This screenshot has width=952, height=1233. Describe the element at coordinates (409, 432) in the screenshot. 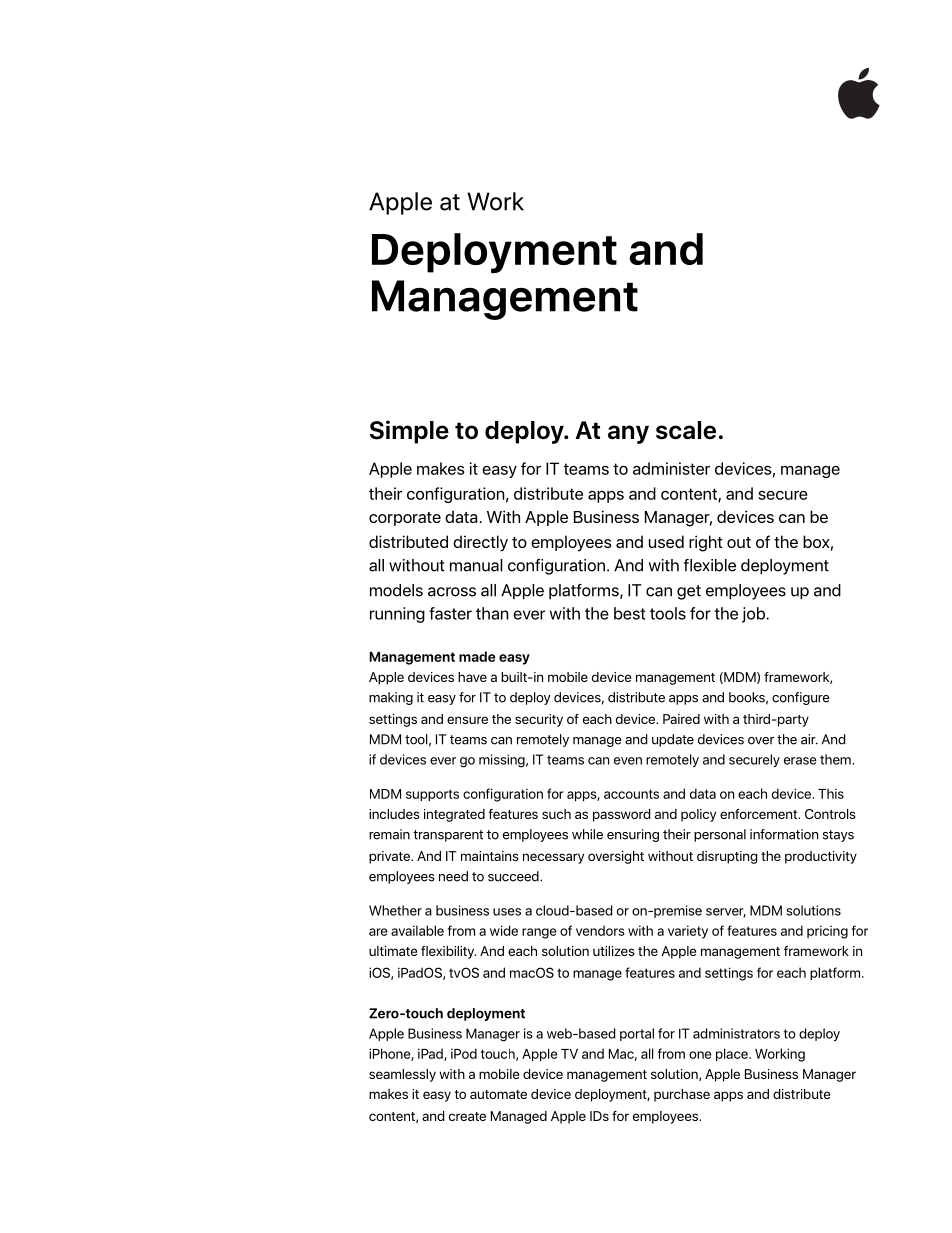

I see `Simple` at that location.
